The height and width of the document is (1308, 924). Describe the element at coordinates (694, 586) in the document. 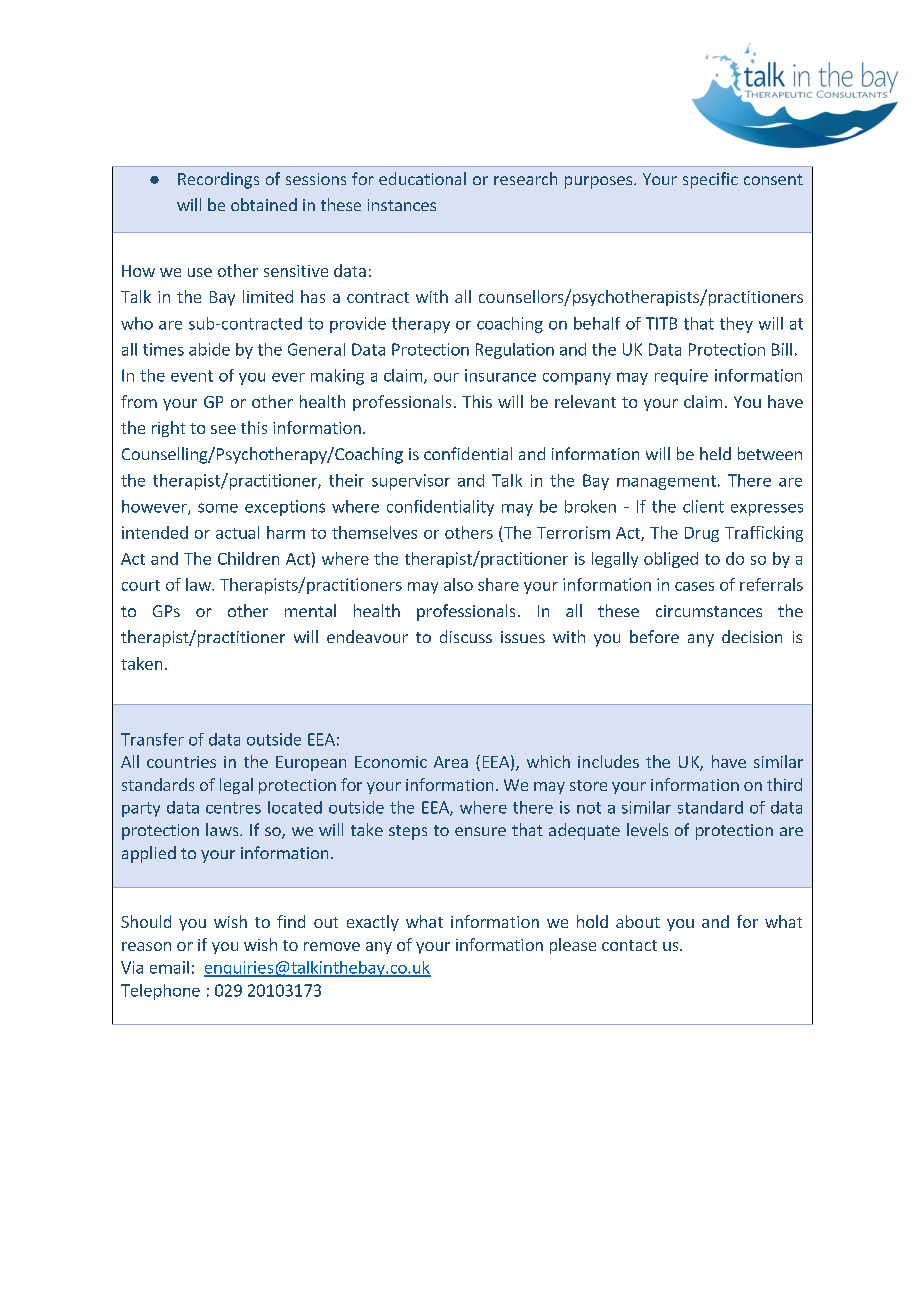

I see `cases` at that location.
